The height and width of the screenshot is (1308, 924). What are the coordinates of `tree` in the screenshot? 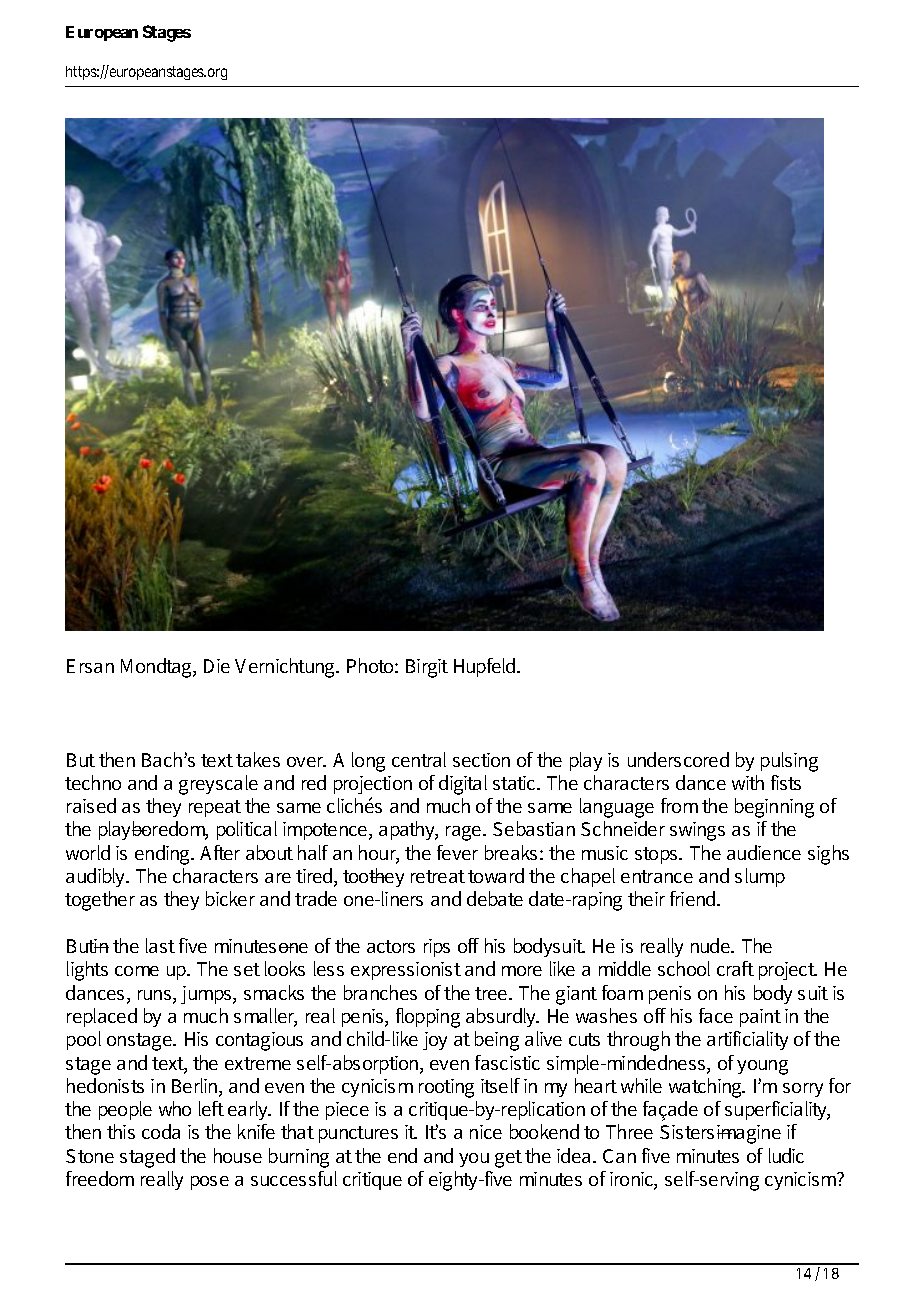 It's located at (492, 993).
